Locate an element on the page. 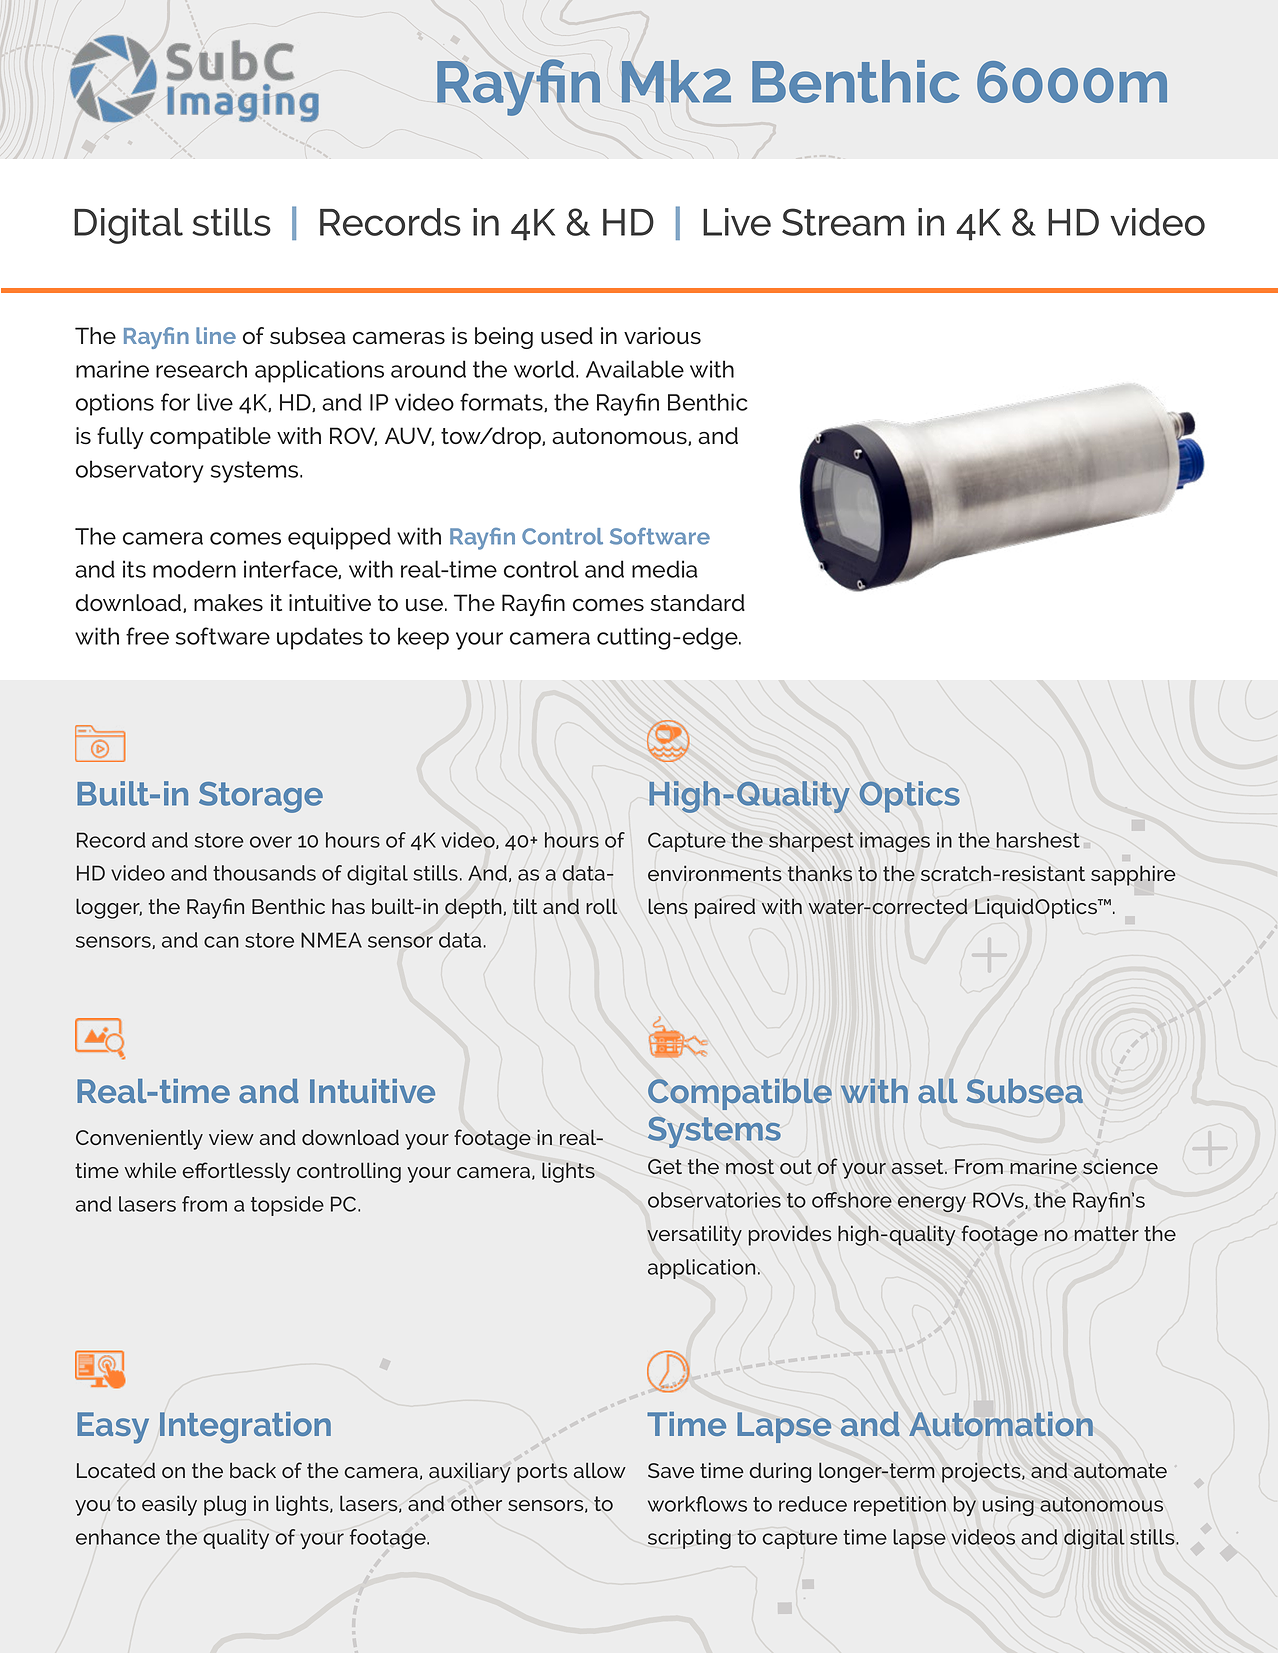 The height and width of the document is (1653, 1278). using is located at coordinates (1008, 1506).
